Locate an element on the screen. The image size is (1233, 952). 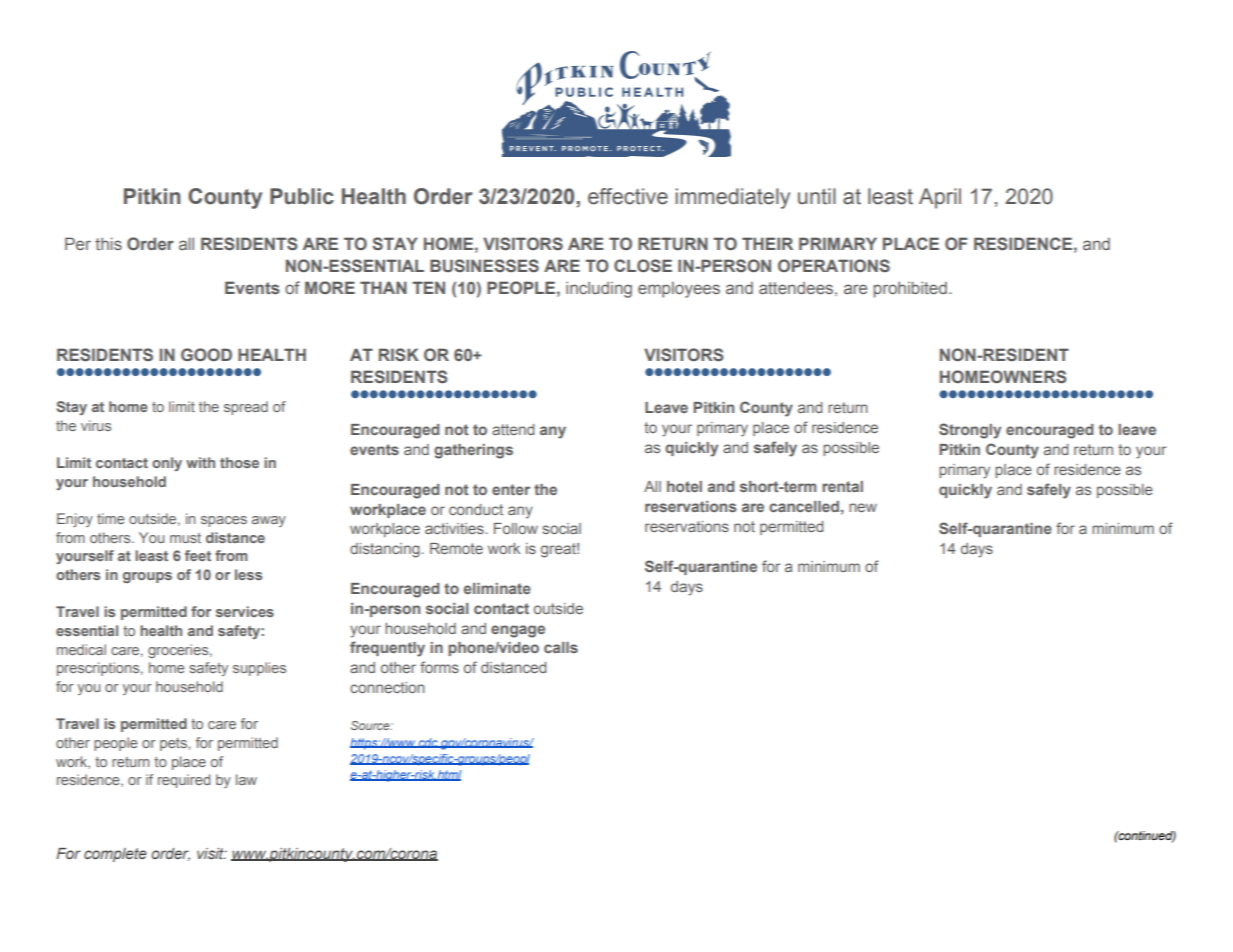
this is located at coordinates (108, 243).
